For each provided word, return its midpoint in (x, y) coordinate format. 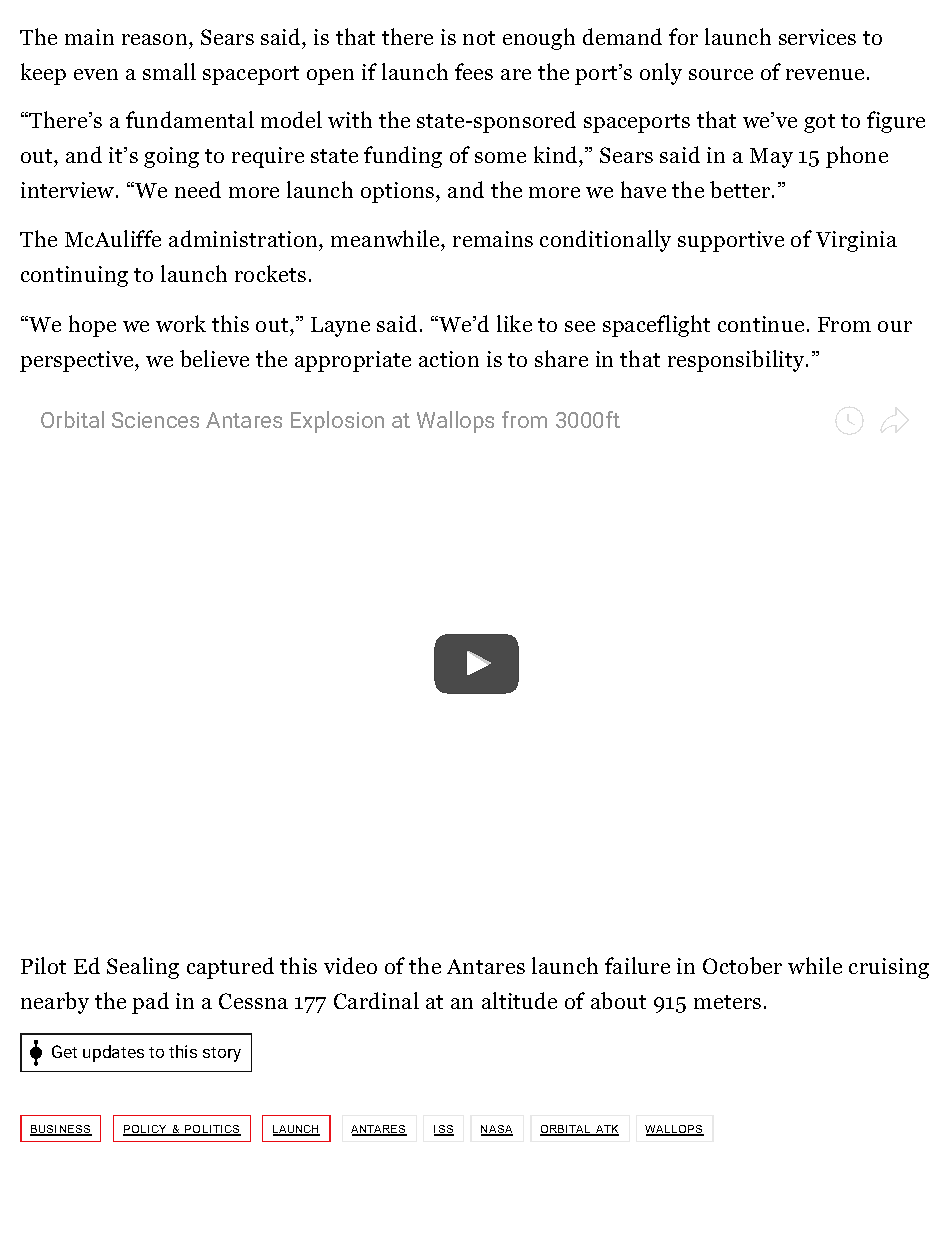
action (449, 359)
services (817, 37)
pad (150, 1003)
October (742, 965)
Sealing (143, 968)
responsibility (737, 361)
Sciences (155, 420)
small (169, 71)
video (350, 965)
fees (474, 71)
